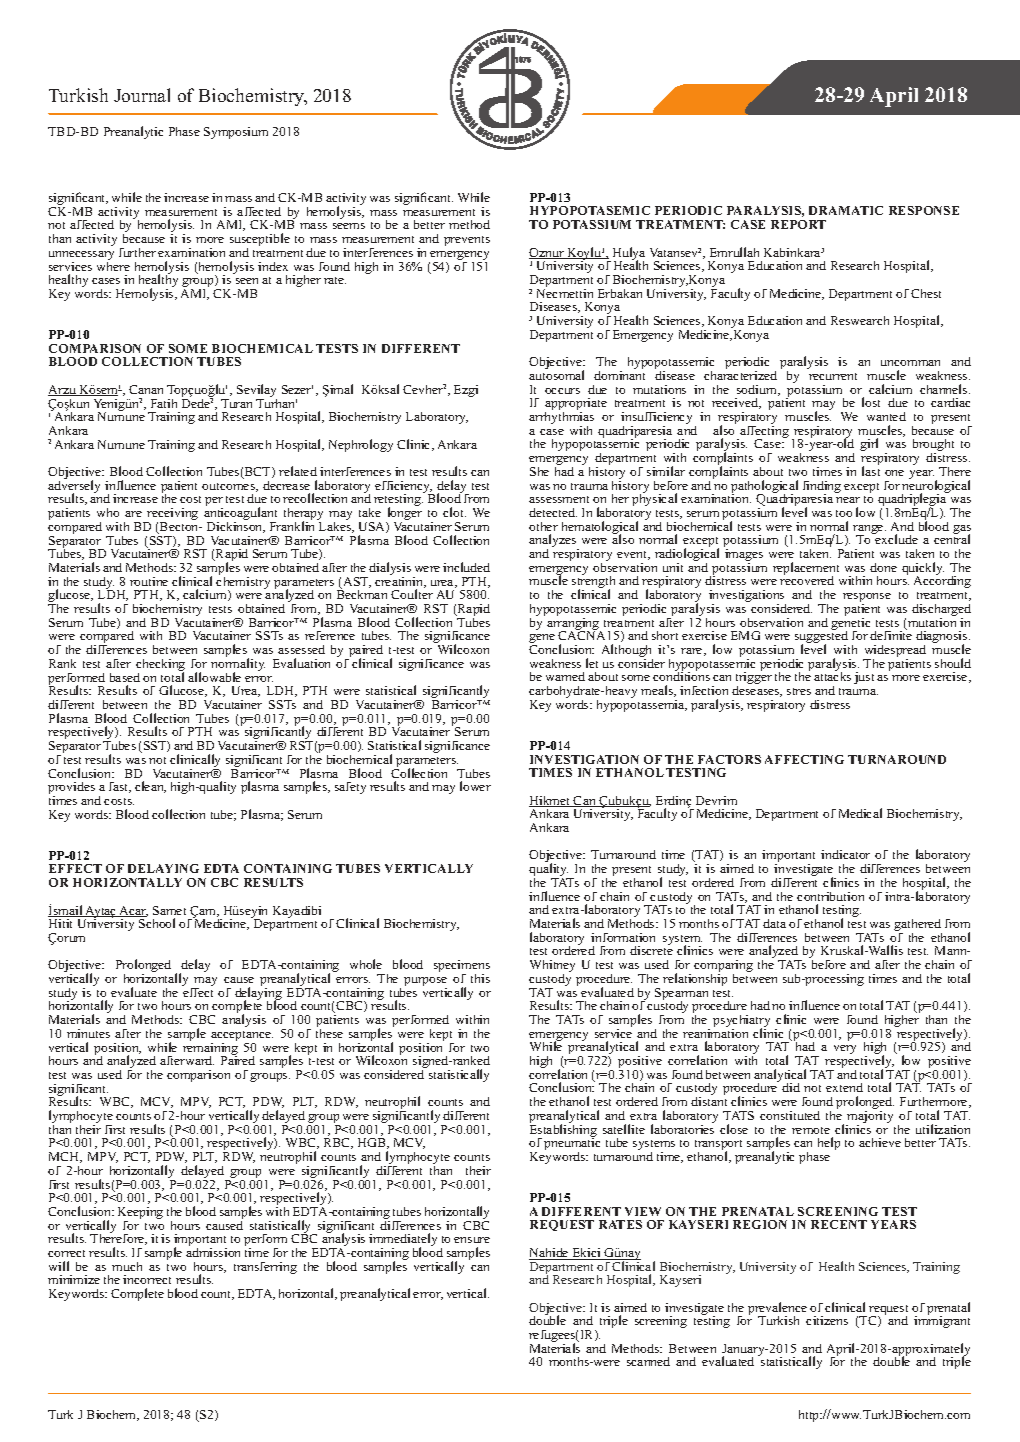 The width and height of the screenshot is (1020, 1442). What do you see at coordinates (472, 1240) in the screenshot?
I see `ensure` at bounding box center [472, 1240].
